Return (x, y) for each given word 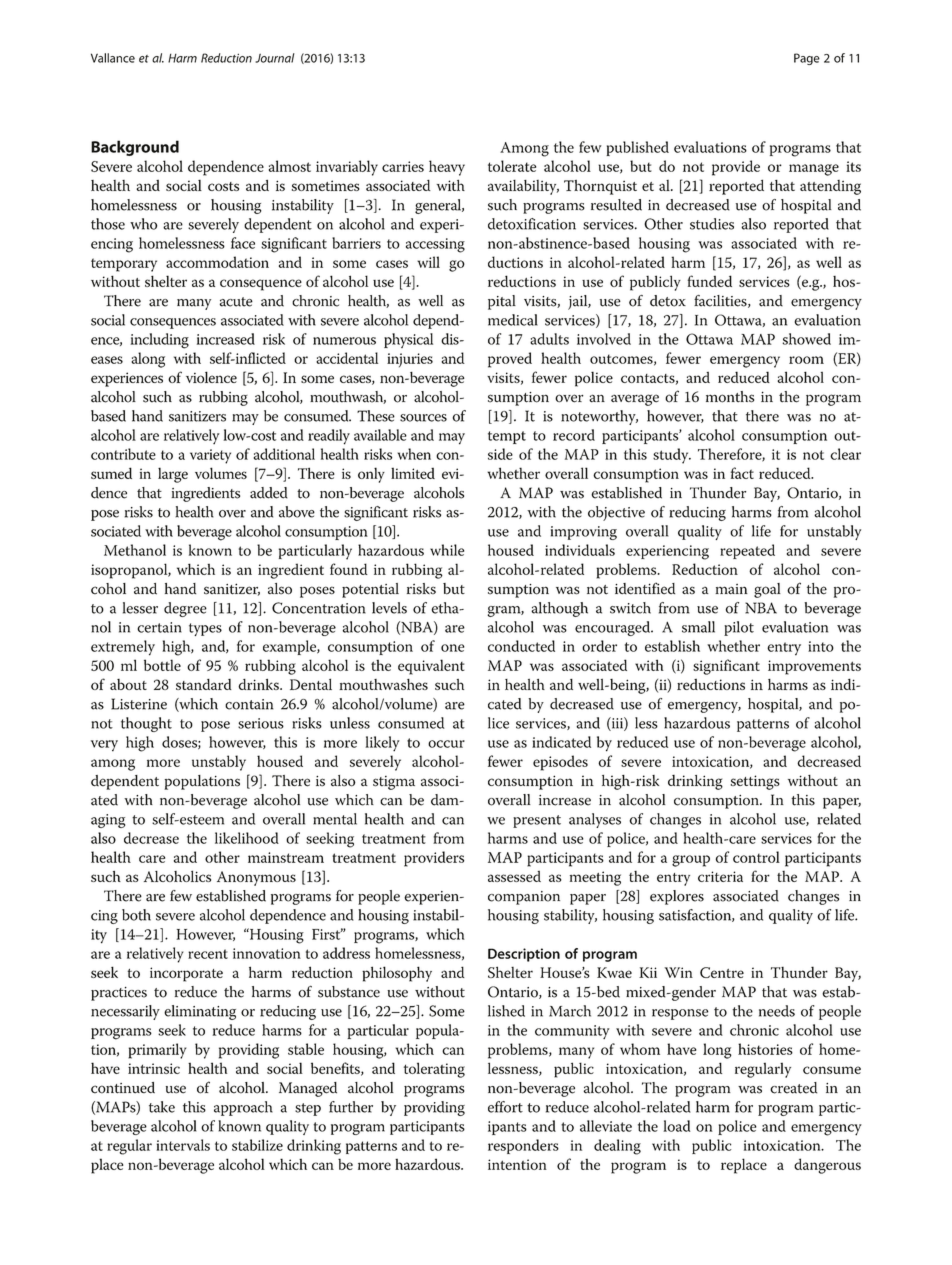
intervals (183, 1145)
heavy (447, 168)
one (453, 648)
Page (807, 59)
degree (185, 609)
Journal (275, 58)
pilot (739, 628)
